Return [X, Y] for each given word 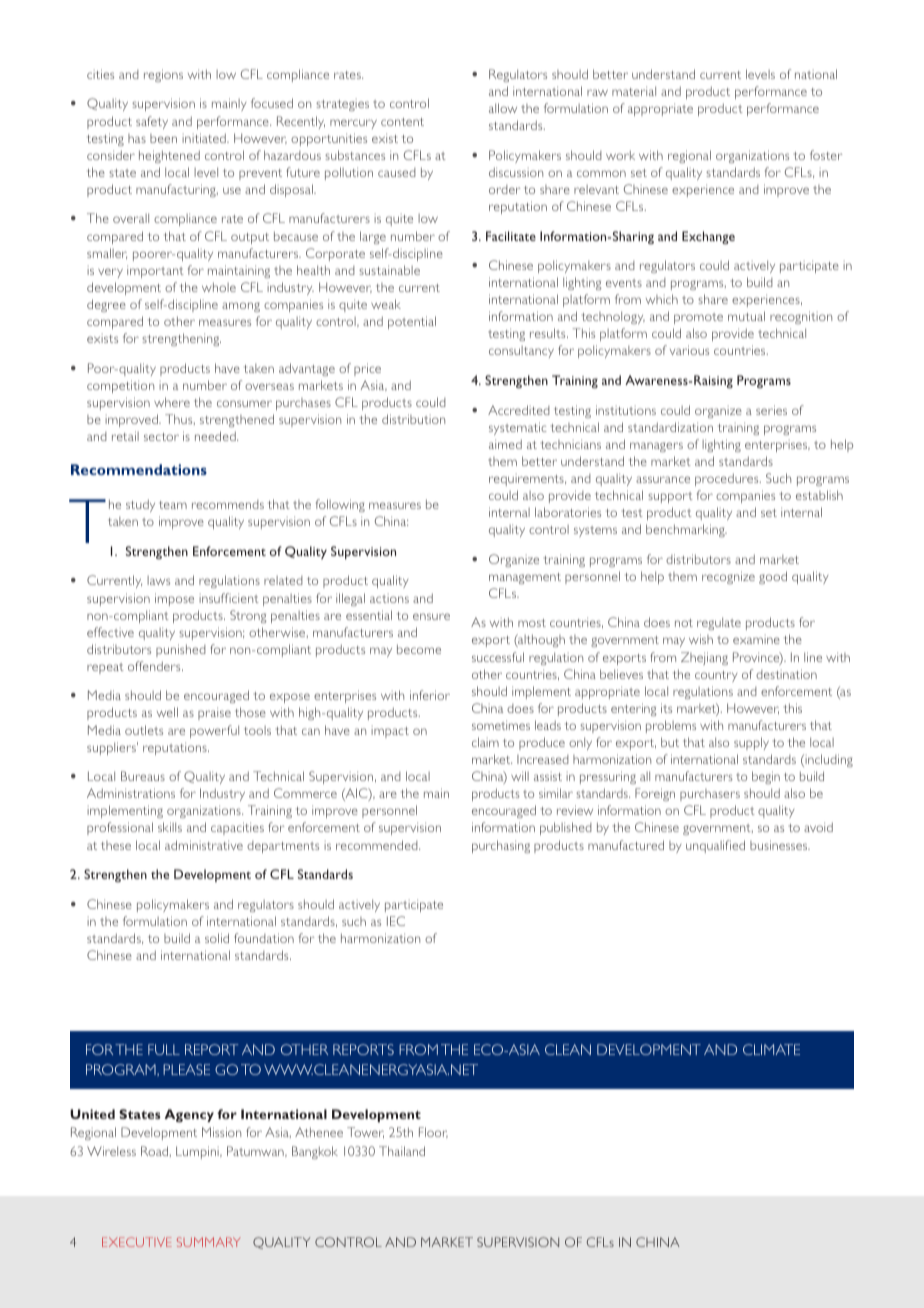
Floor [433, 1132]
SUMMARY [209, 1242]
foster [826, 155]
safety [152, 122]
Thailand [402, 1151]
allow [503, 108]
